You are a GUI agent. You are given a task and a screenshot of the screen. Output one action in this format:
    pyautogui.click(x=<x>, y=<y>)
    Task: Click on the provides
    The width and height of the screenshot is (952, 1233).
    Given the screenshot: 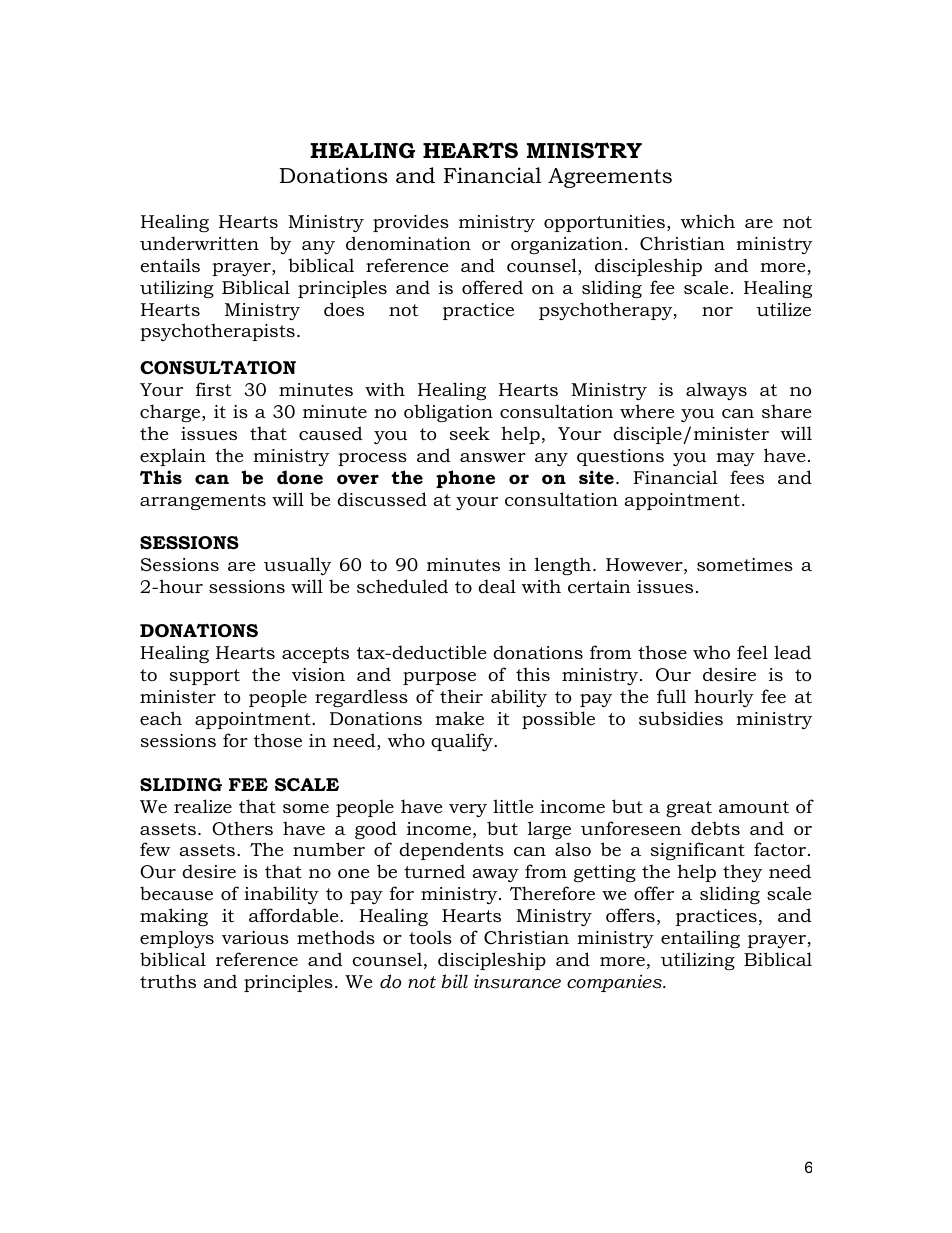 What is the action you would take?
    pyautogui.click(x=411, y=223)
